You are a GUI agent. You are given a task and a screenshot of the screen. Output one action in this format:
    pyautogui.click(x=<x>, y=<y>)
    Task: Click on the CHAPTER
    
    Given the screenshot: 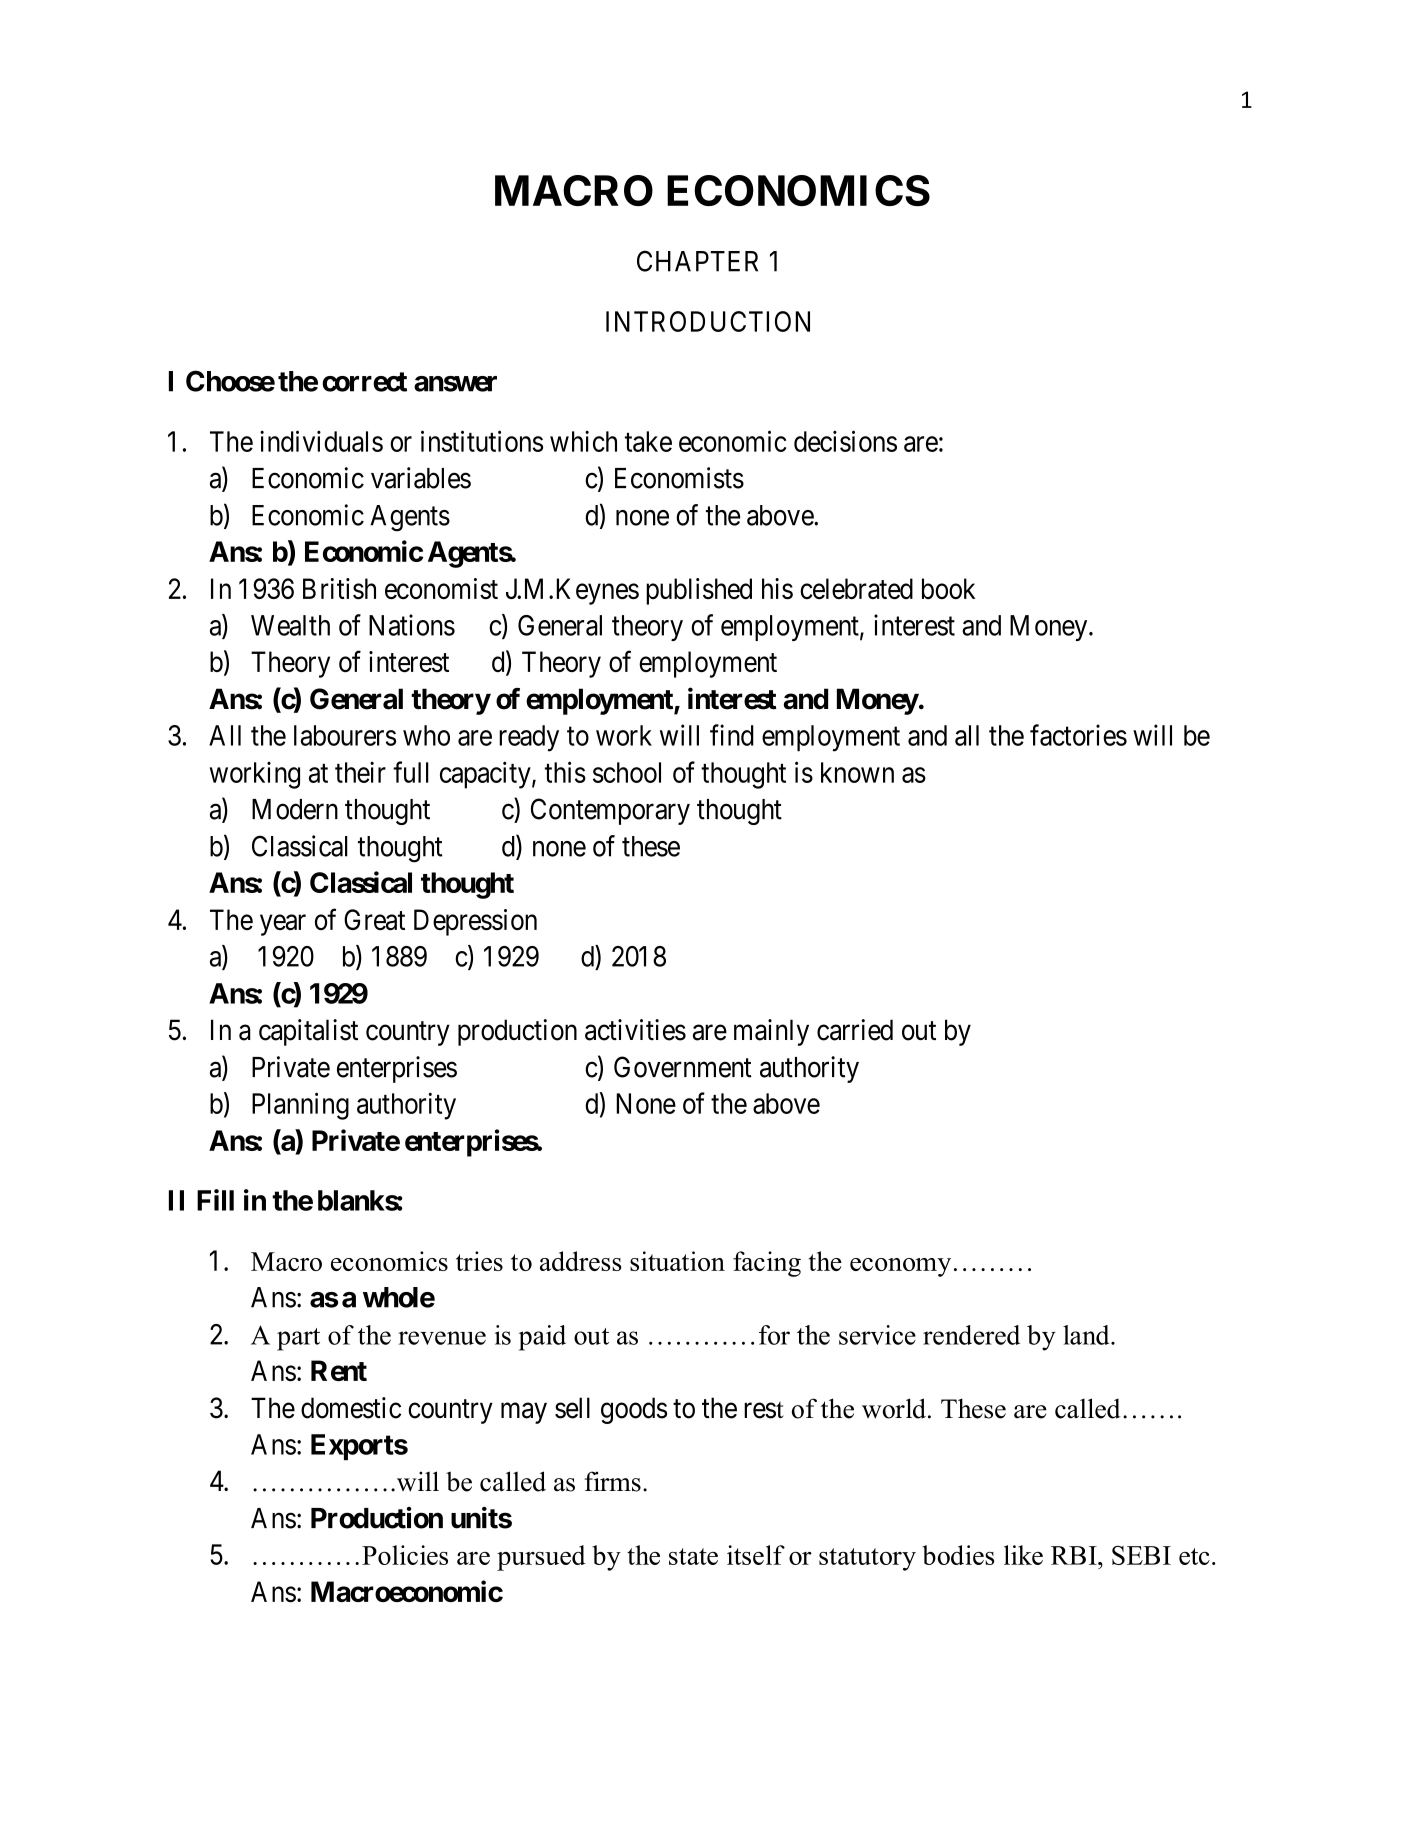 What is the action you would take?
    pyautogui.click(x=697, y=261)
